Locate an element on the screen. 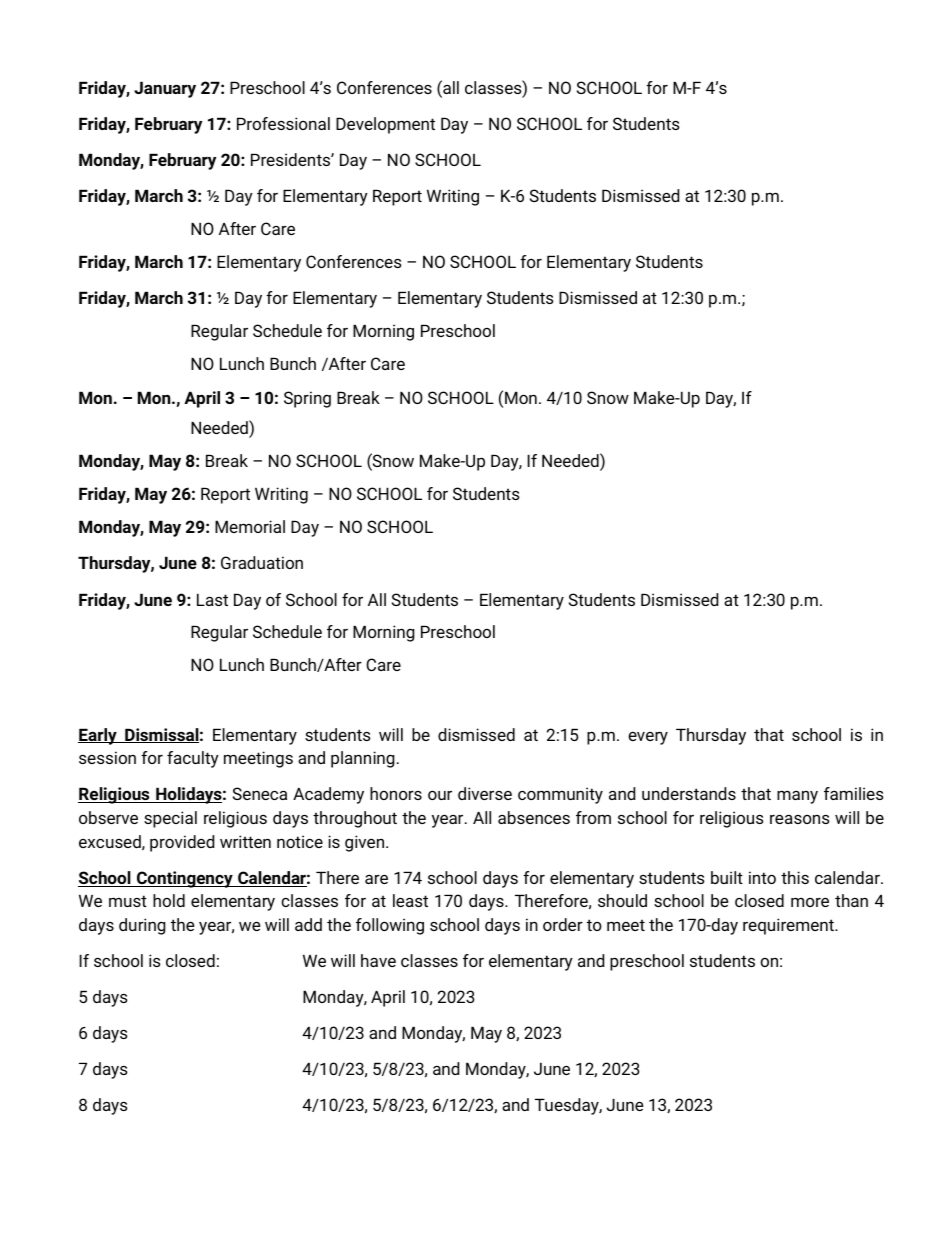  Spring is located at coordinates (307, 399).
